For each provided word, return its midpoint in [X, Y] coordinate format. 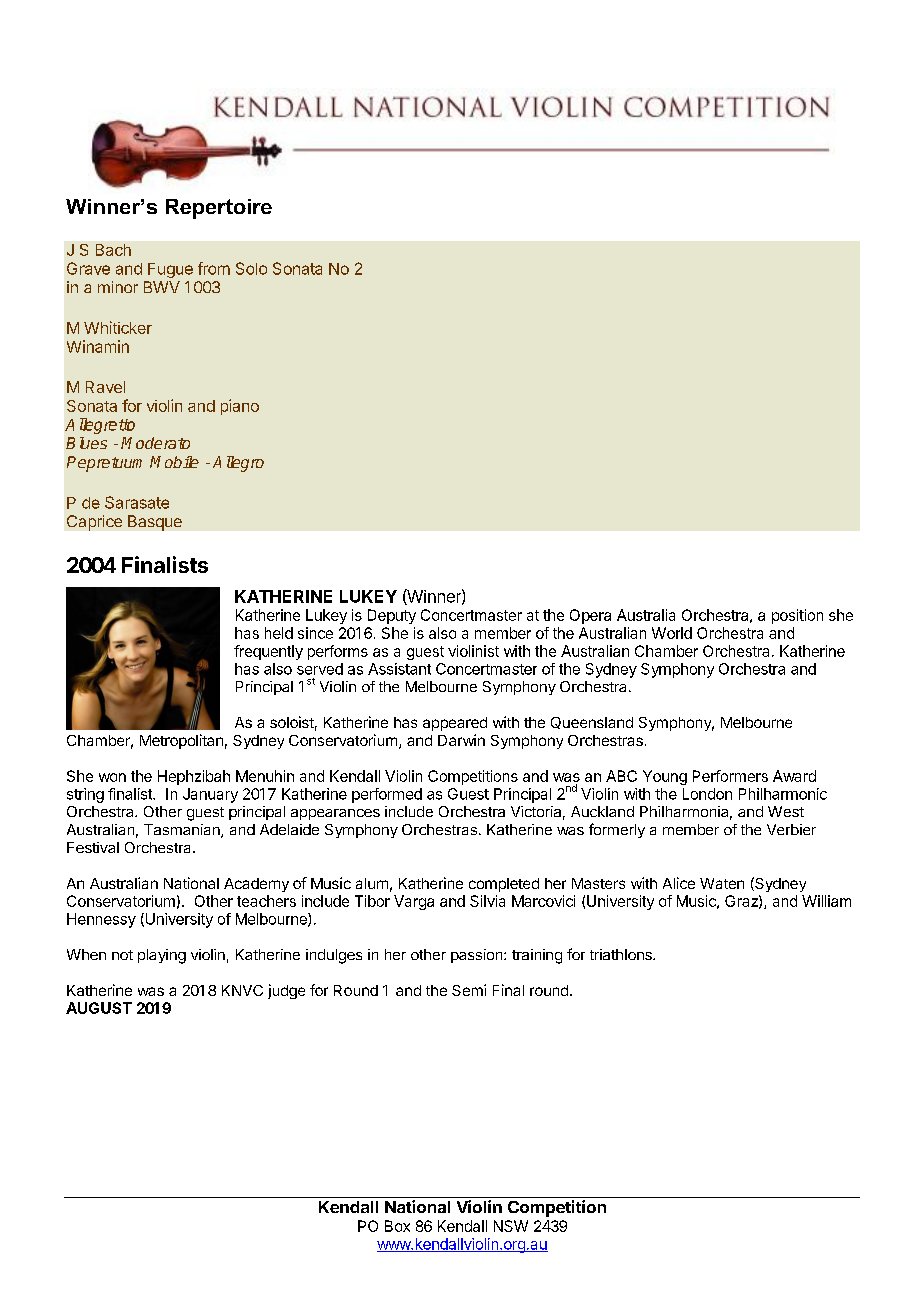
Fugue [170, 270]
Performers [730, 776]
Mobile [174, 462]
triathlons [622, 954]
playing [162, 956]
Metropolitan [181, 741]
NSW [511, 1226]
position [797, 616]
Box [397, 1226]
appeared [455, 724]
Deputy [392, 616]
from [214, 268]
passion [478, 956]
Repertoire [219, 209]
